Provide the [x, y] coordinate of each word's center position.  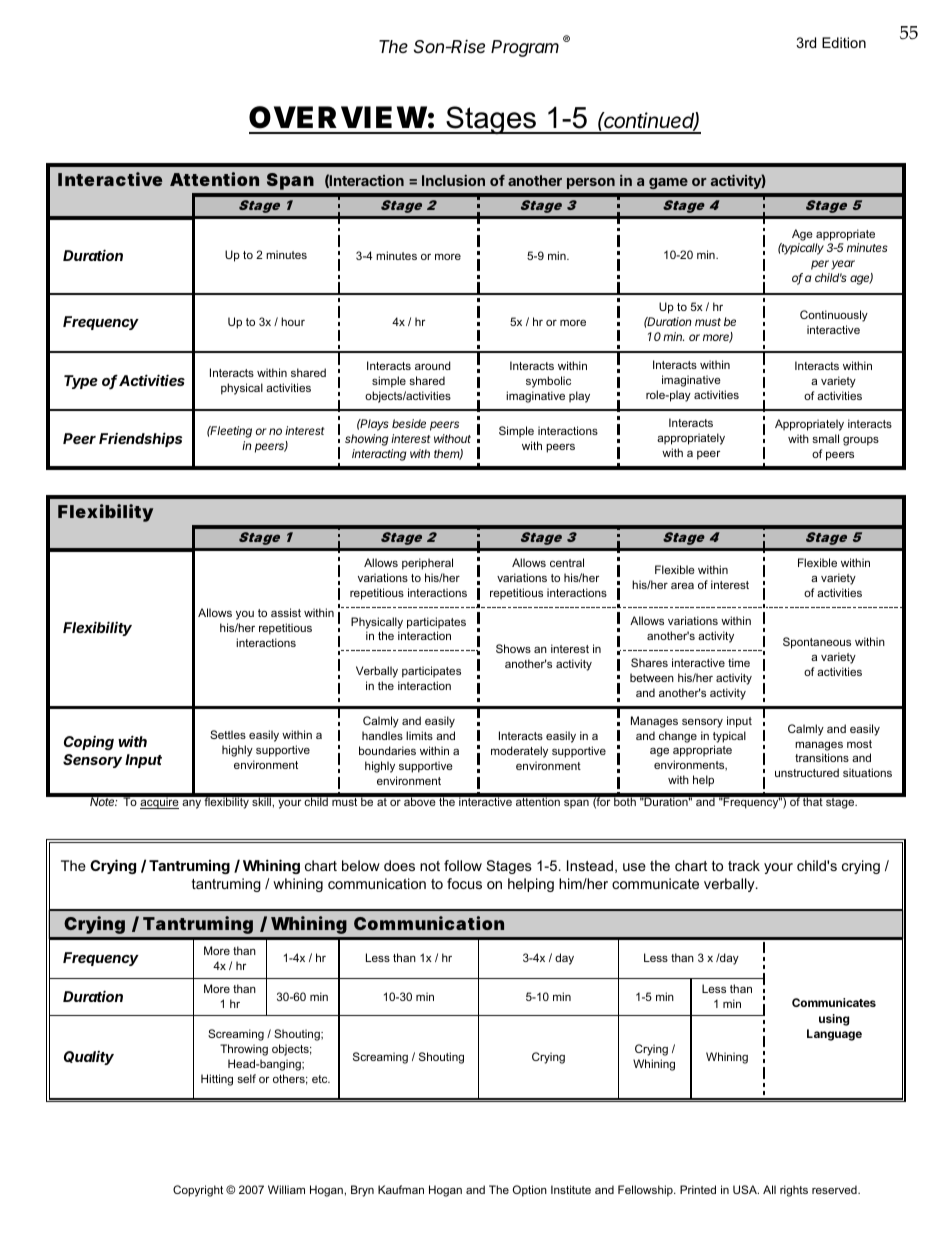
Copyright [198, 1191]
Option [530, 1191]
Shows [513, 648]
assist [286, 612]
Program [525, 48]
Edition [844, 42]
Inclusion [453, 180]
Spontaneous [817, 643]
